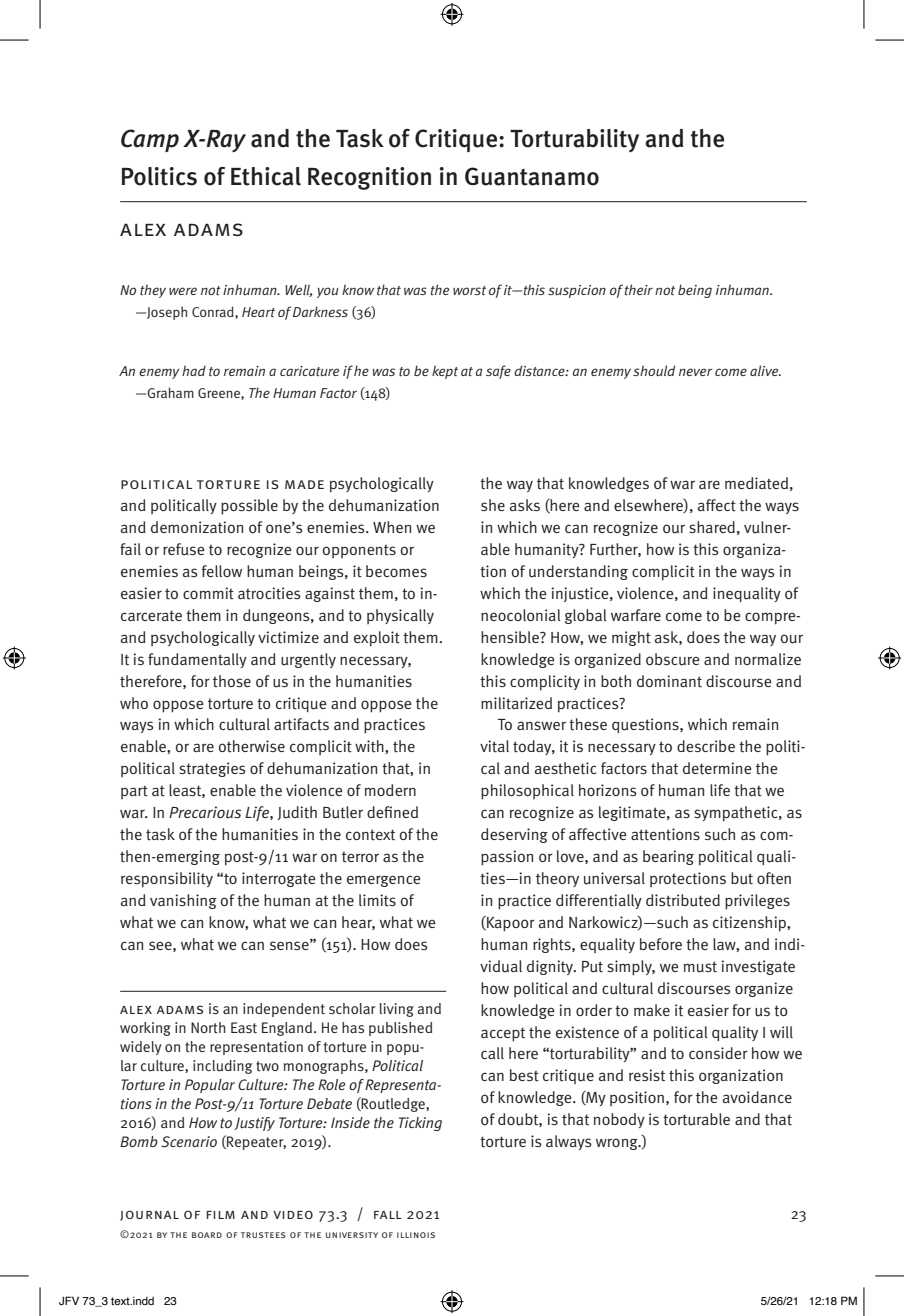 This screenshot has width=904, height=1316. What do you see at coordinates (639, 289) in the screenshot?
I see `their` at bounding box center [639, 289].
